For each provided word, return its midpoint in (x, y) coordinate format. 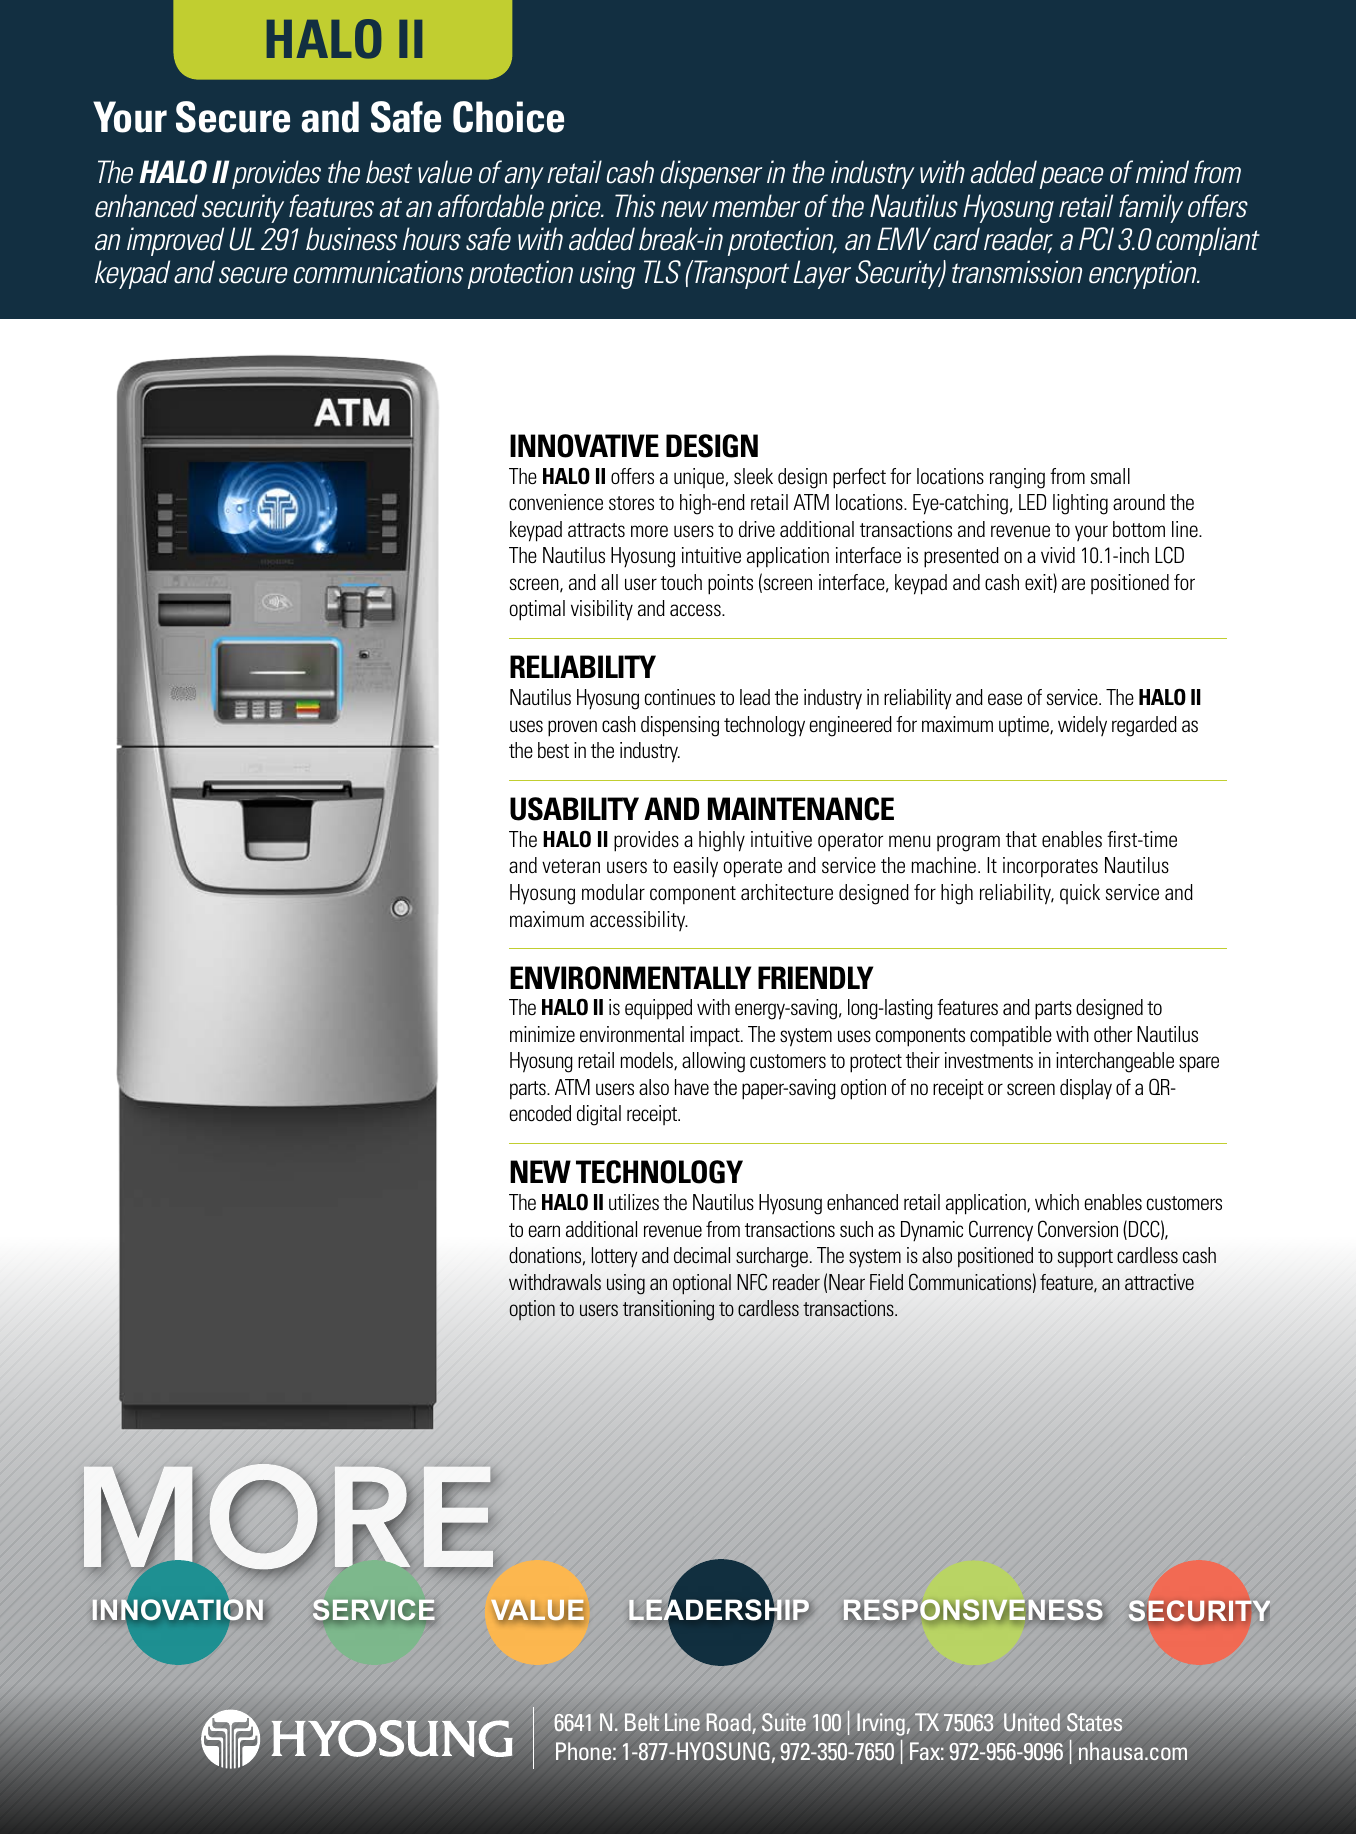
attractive (1159, 1282)
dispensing (680, 726)
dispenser (711, 174)
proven (572, 728)
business (351, 239)
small (1110, 476)
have (692, 1087)
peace (1072, 178)
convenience (556, 502)
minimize (542, 1034)
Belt (642, 1722)
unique (699, 478)
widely (1082, 726)
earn (544, 1231)
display (1086, 1089)
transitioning (668, 1310)
